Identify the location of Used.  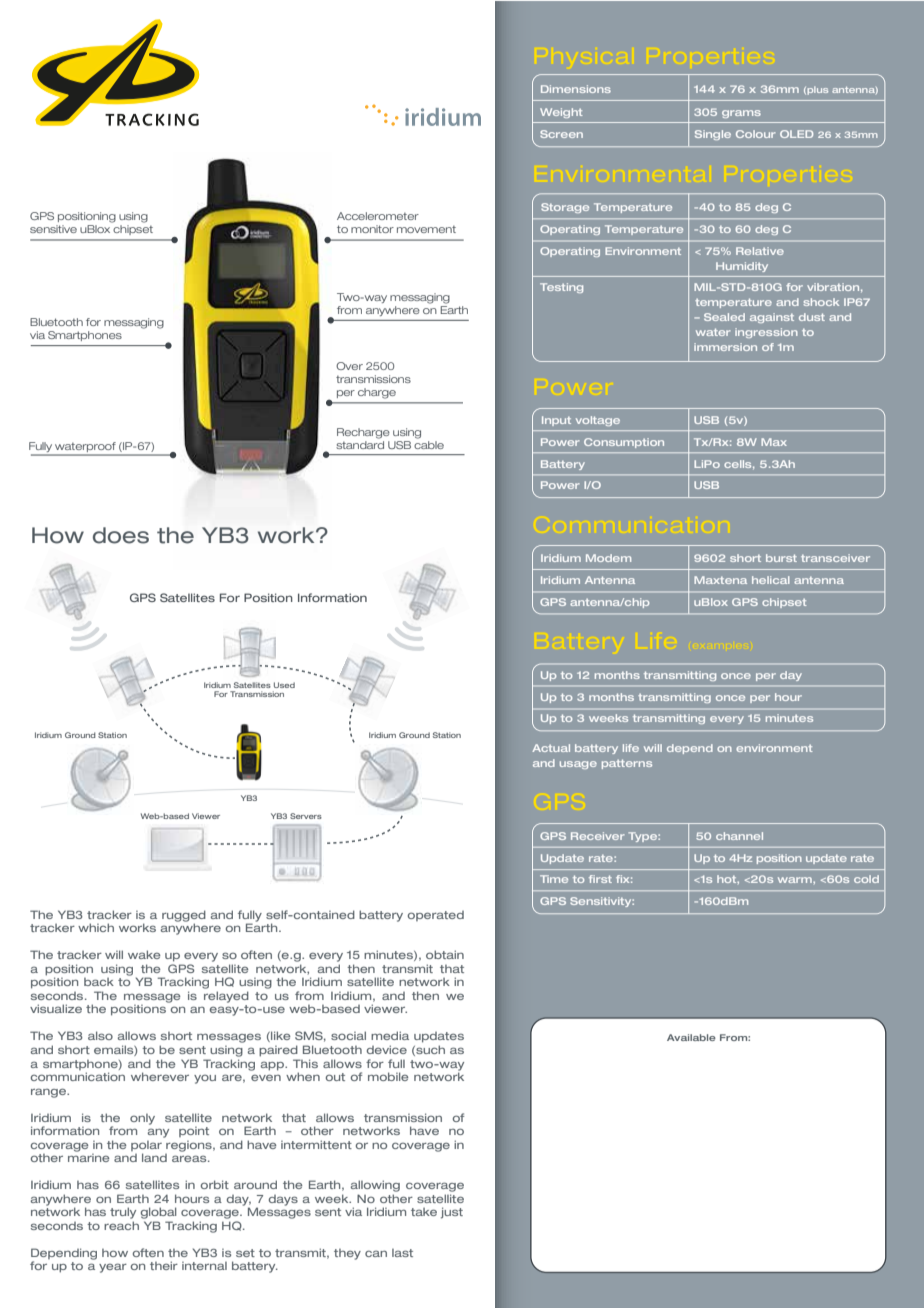
(284, 685).
